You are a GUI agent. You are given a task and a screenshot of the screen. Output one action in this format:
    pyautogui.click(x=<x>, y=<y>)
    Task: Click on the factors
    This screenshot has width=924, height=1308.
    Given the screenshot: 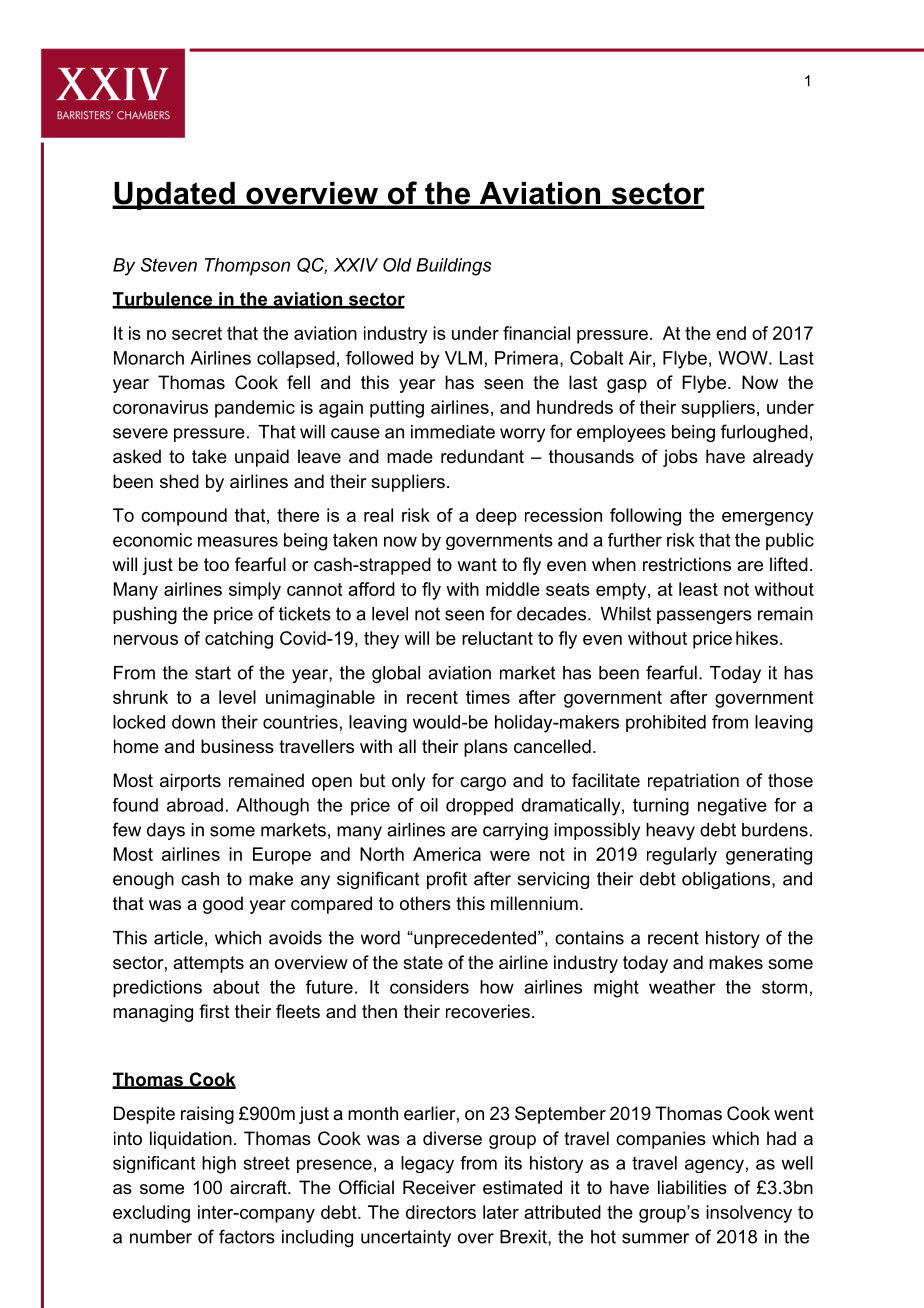 What is the action you would take?
    pyautogui.click(x=247, y=1236)
